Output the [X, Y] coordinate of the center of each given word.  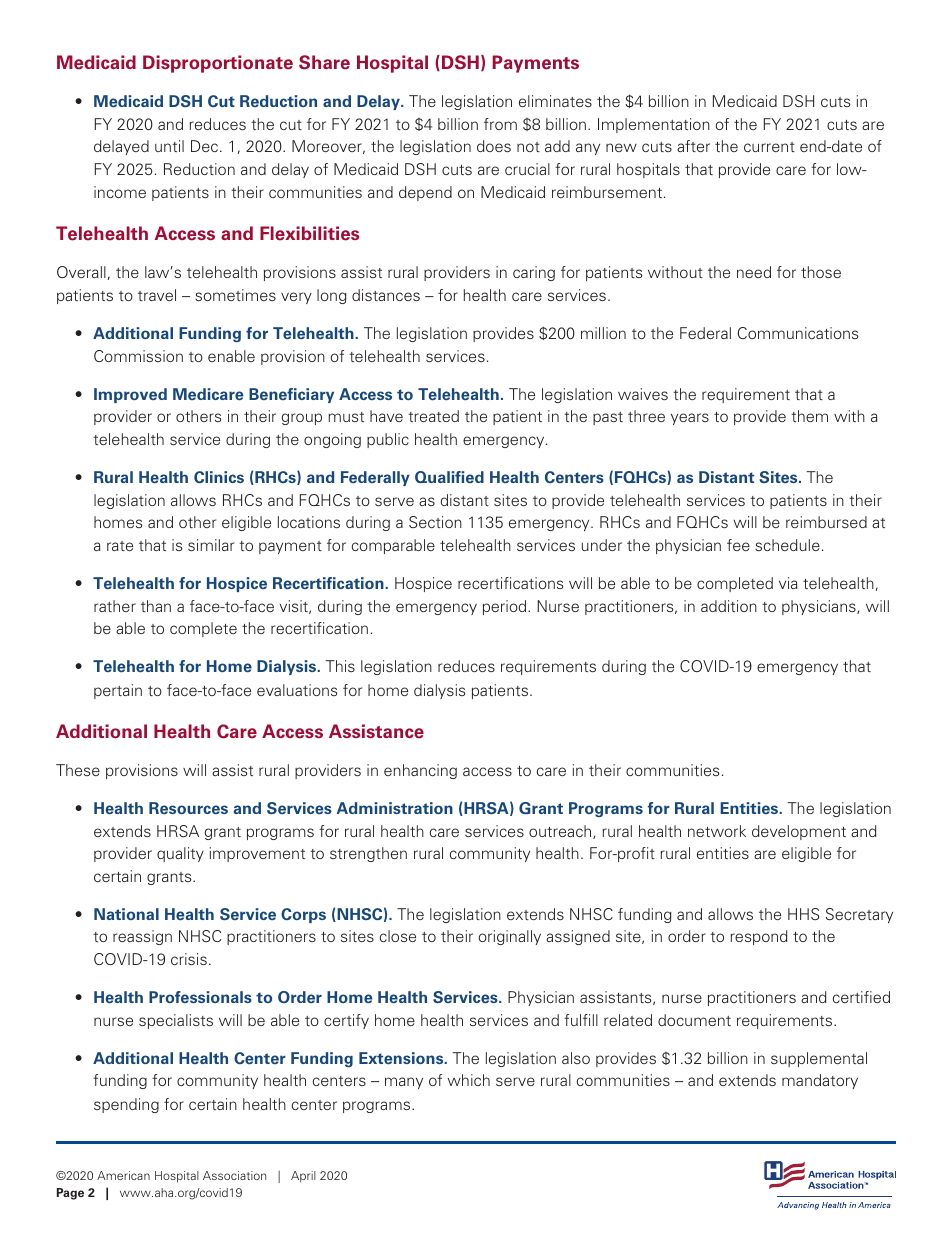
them [809, 416]
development [799, 832]
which [468, 1080]
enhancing [420, 771]
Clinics [219, 477]
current [769, 147]
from [500, 124]
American [123, 1175]
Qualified [449, 477]
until [169, 146]
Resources [188, 808]
